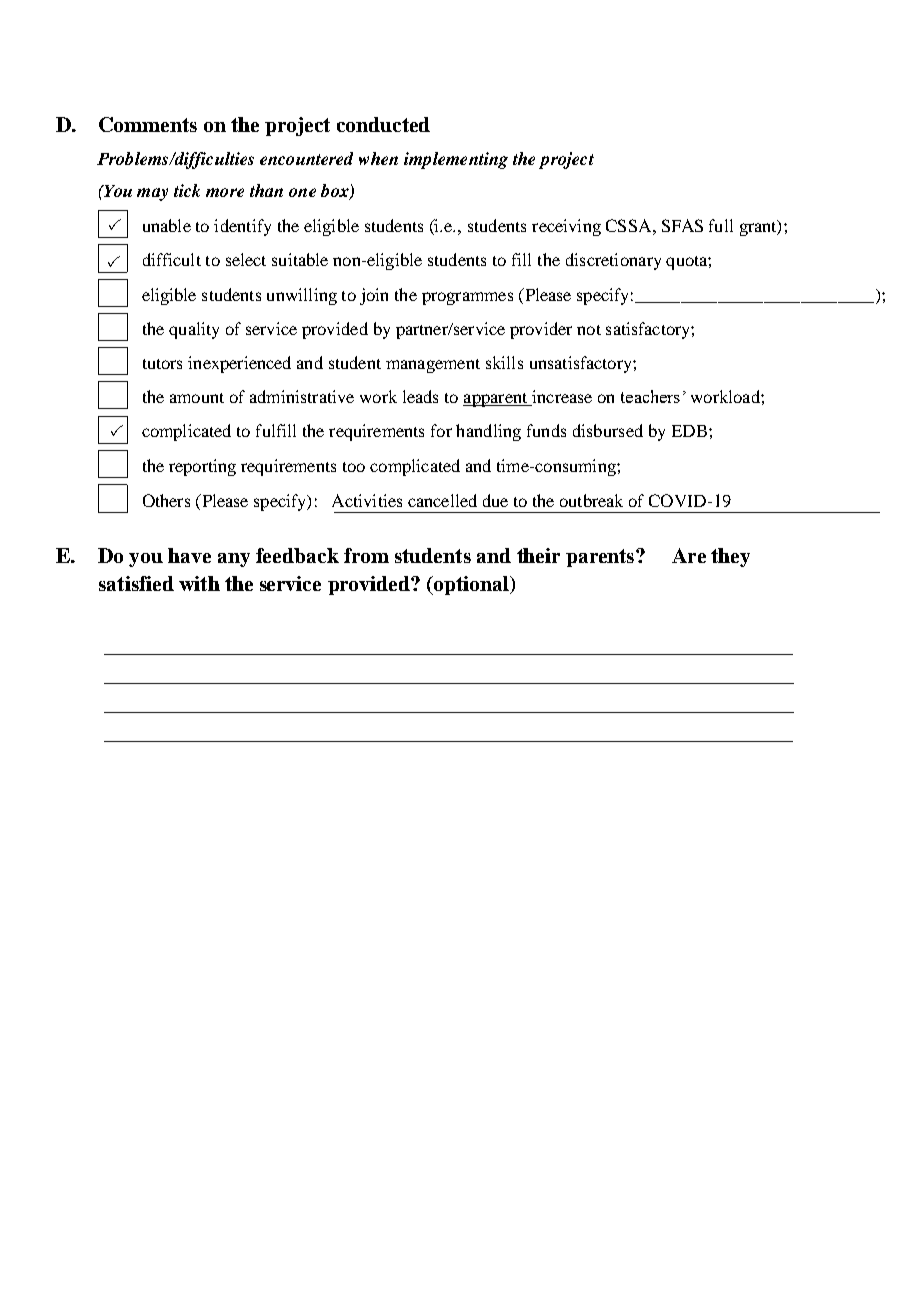 The height and width of the screenshot is (1308, 924). What do you see at coordinates (433, 366) in the screenshot?
I see `management` at bounding box center [433, 366].
